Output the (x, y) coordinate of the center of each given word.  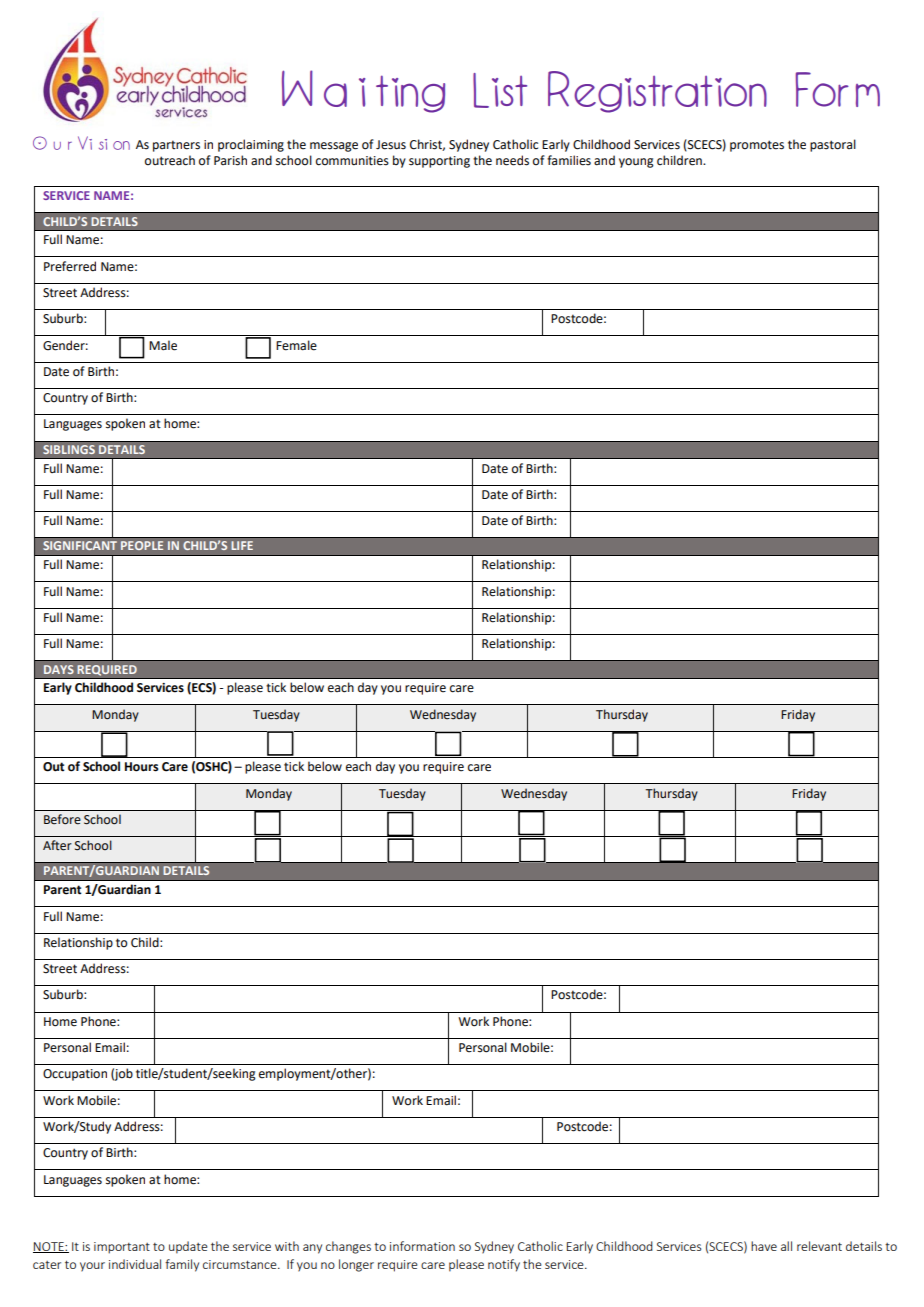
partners (176, 146)
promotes (757, 146)
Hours (142, 767)
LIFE (242, 545)
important (122, 1248)
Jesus (391, 145)
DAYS (59, 669)
